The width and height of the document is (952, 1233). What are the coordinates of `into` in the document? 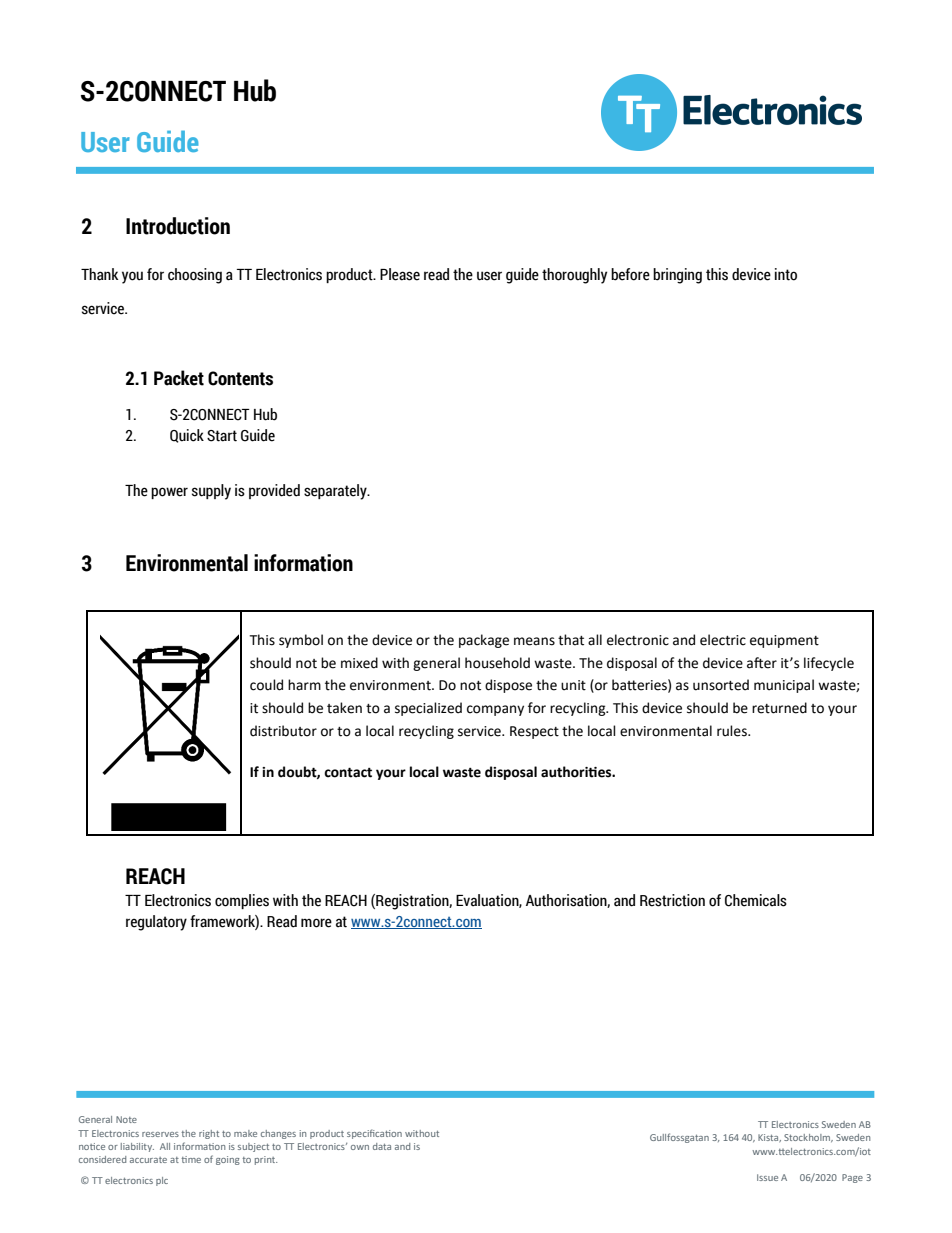 It's located at (786, 274).
